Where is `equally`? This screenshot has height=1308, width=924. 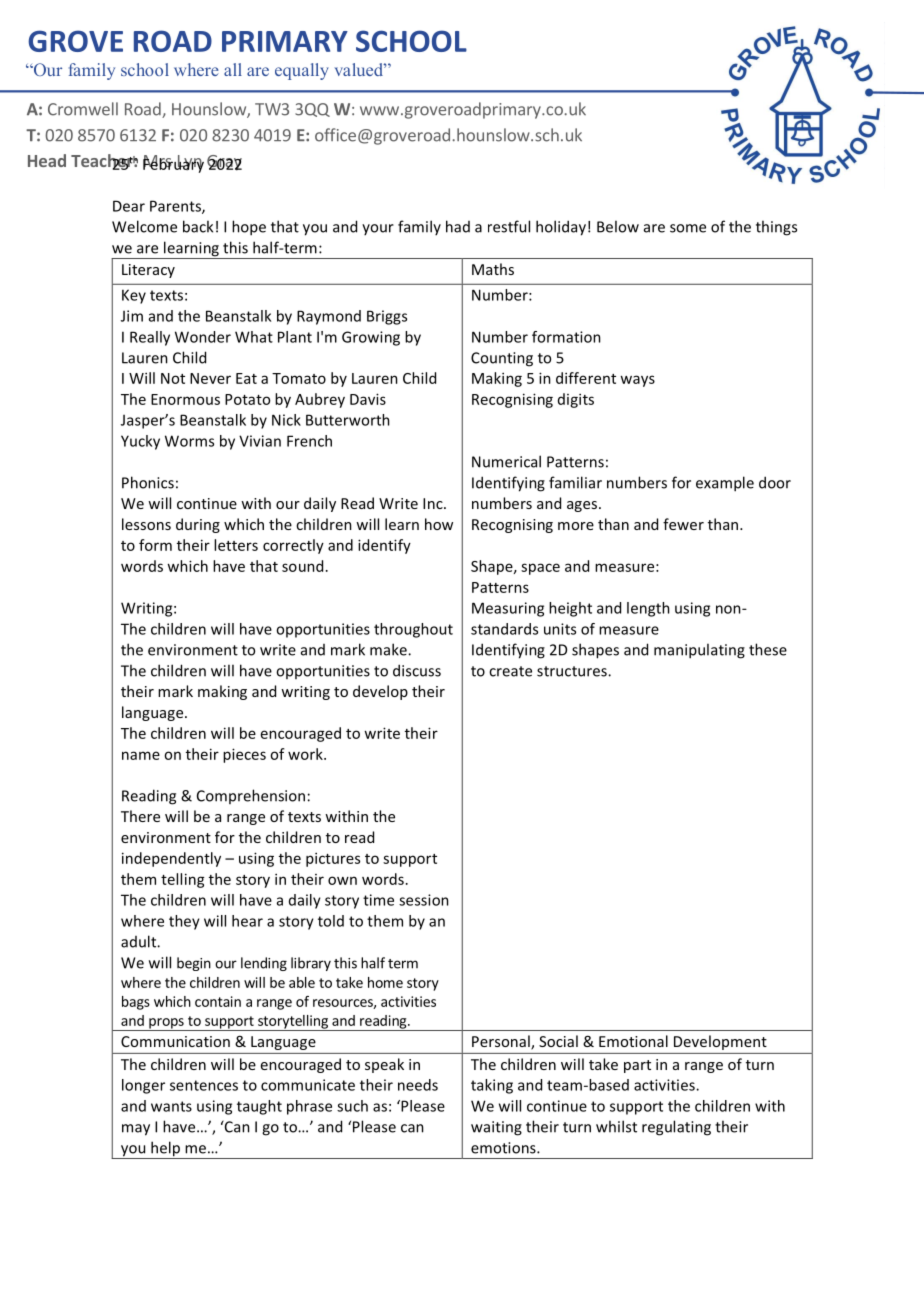 equally is located at coordinates (302, 71).
